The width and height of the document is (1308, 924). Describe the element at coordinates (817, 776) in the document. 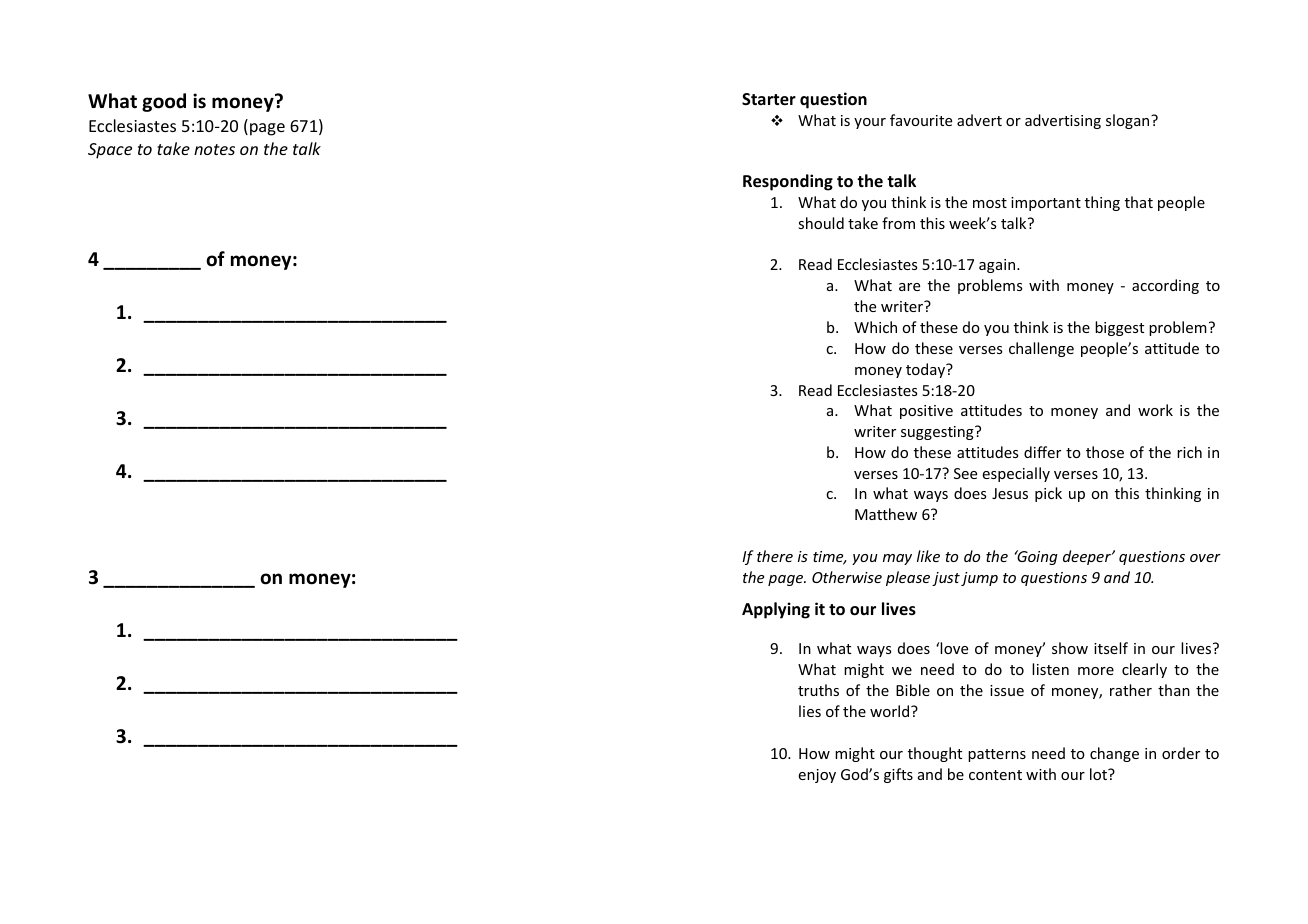

I see `enjoy` at that location.
